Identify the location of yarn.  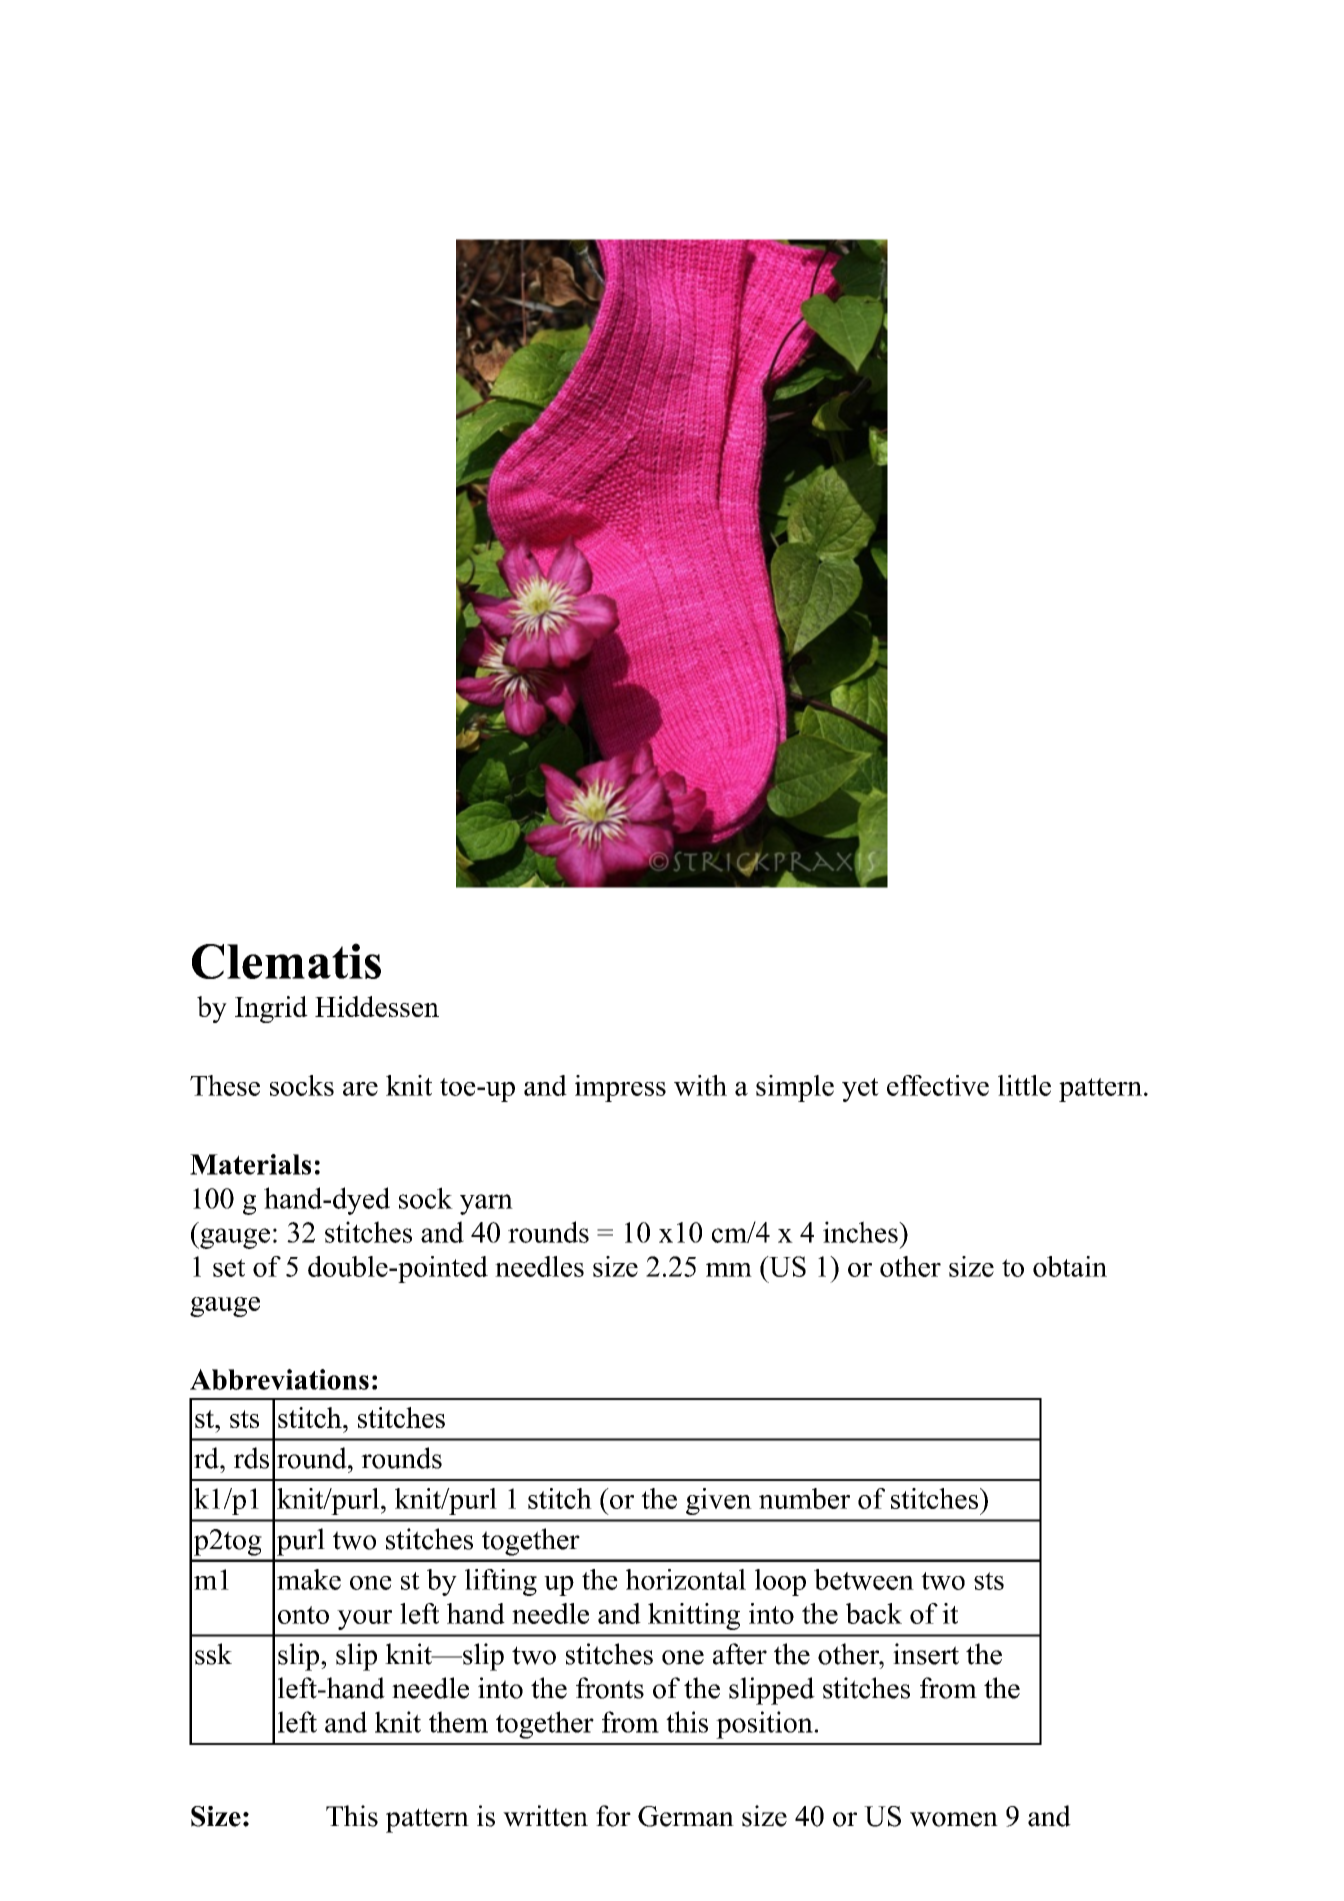
(486, 1204).
